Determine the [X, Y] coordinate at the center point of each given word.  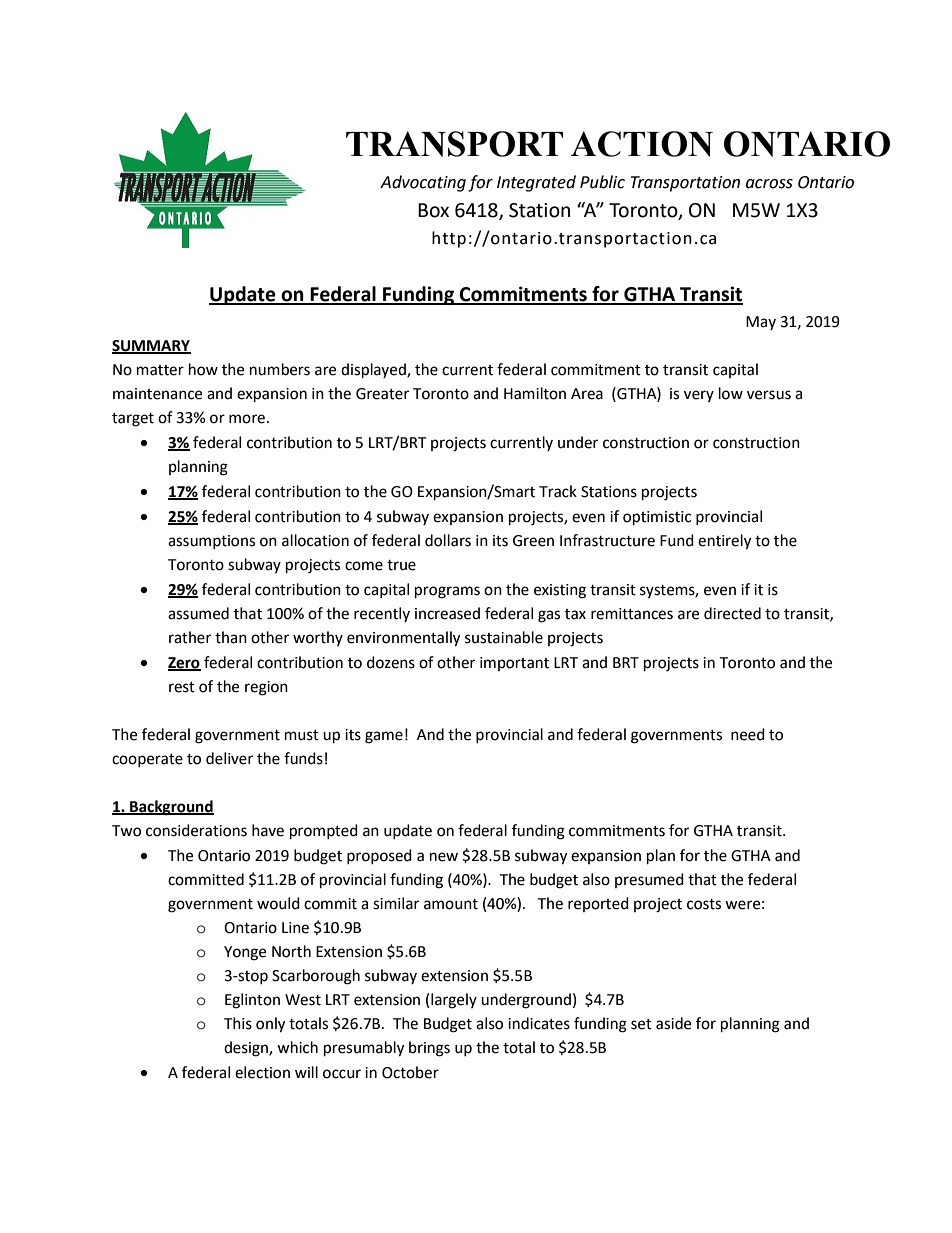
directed [732, 613]
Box [433, 210]
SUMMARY [151, 346]
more [247, 419]
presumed [649, 880]
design [247, 1049]
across [769, 184]
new [444, 857]
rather [190, 637]
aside [673, 1023]
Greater [382, 394]
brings [429, 1049]
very [699, 396]
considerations [196, 830]
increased [447, 613]
